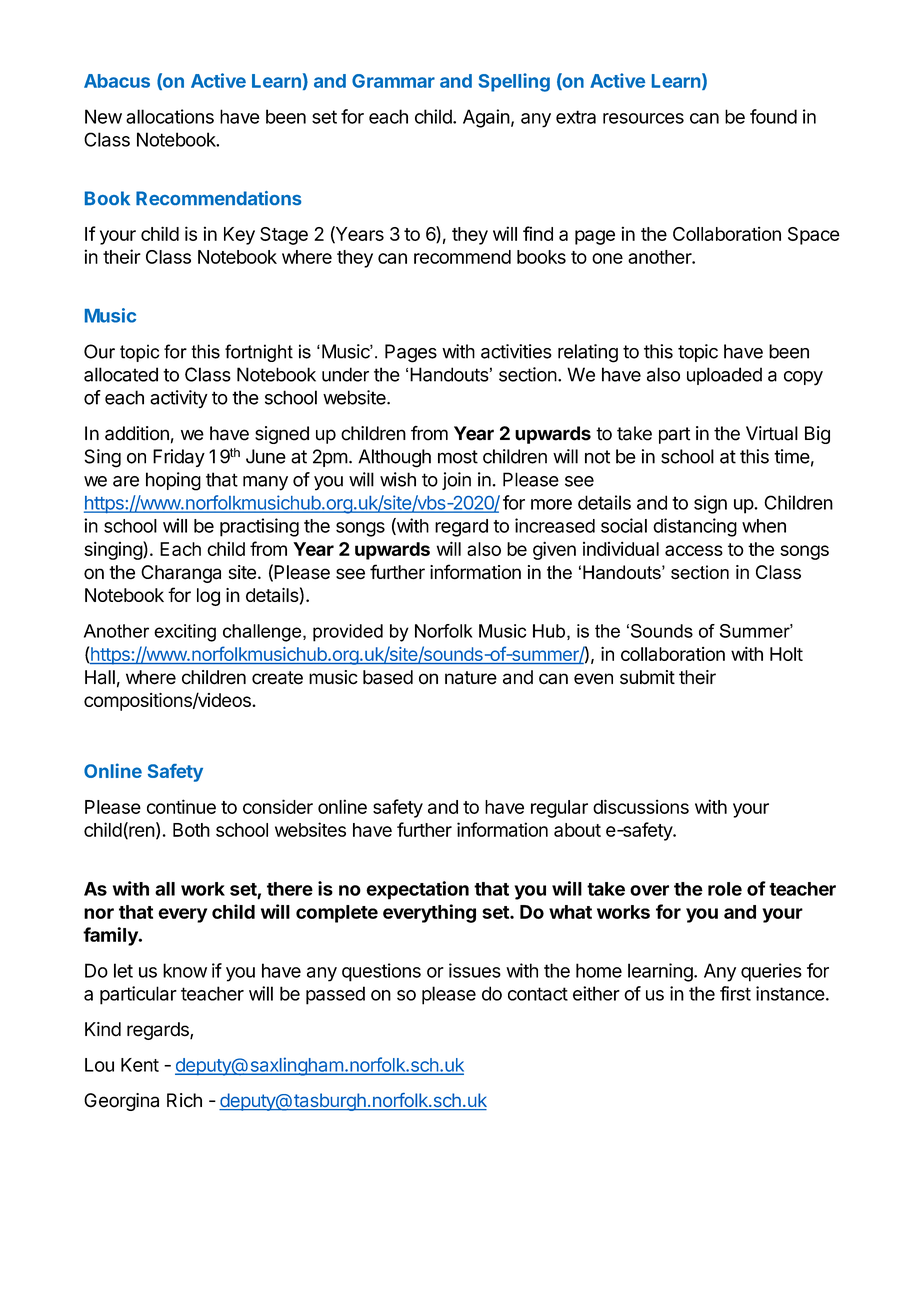 The width and height of the page is (924, 1308). What do you see at coordinates (184, 1100) in the page?
I see `Rich` at bounding box center [184, 1100].
